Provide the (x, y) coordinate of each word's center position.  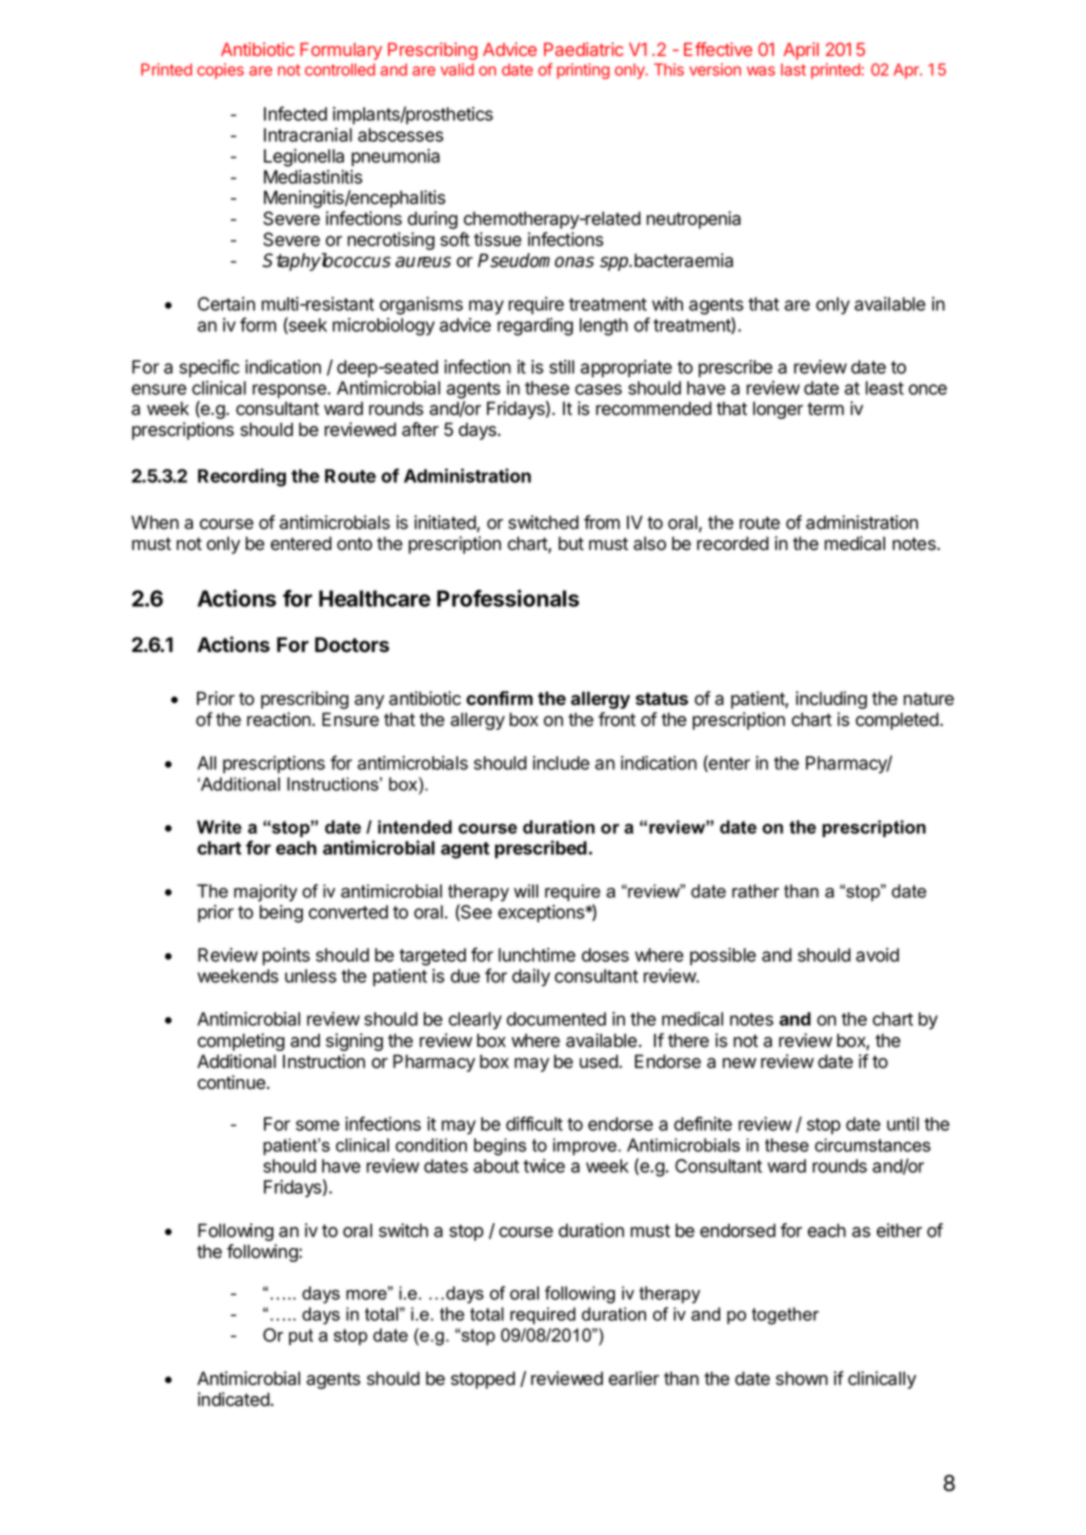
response (290, 391)
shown (802, 1378)
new (739, 1063)
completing (241, 1042)
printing (583, 71)
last (793, 69)
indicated (234, 1399)
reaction (280, 719)
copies (220, 71)
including (831, 700)
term (825, 409)
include (561, 763)
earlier (634, 1378)
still (561, 367)
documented (556, 1019)
